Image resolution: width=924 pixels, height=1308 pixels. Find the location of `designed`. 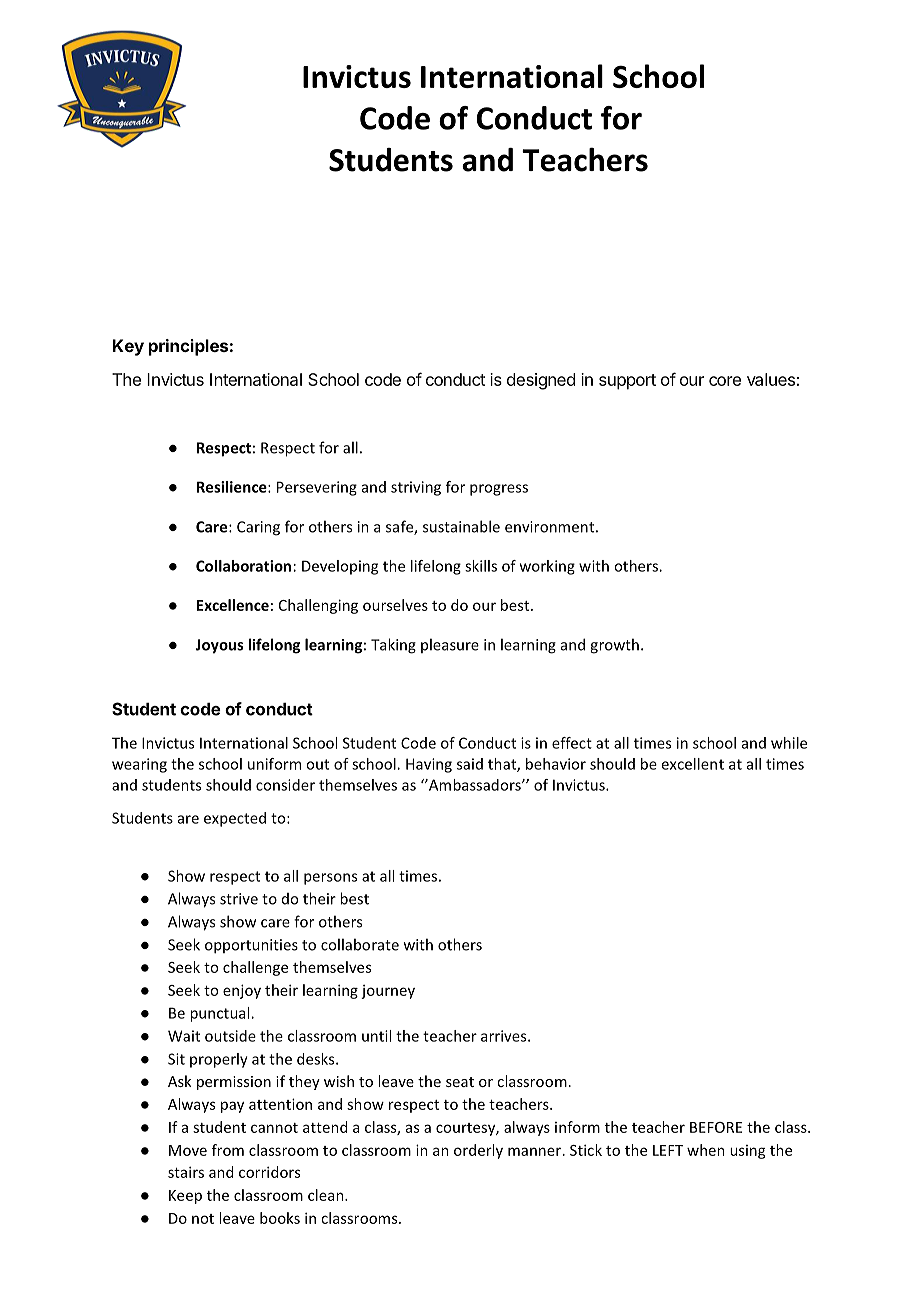

designed is located at coordinates (541, 381).
